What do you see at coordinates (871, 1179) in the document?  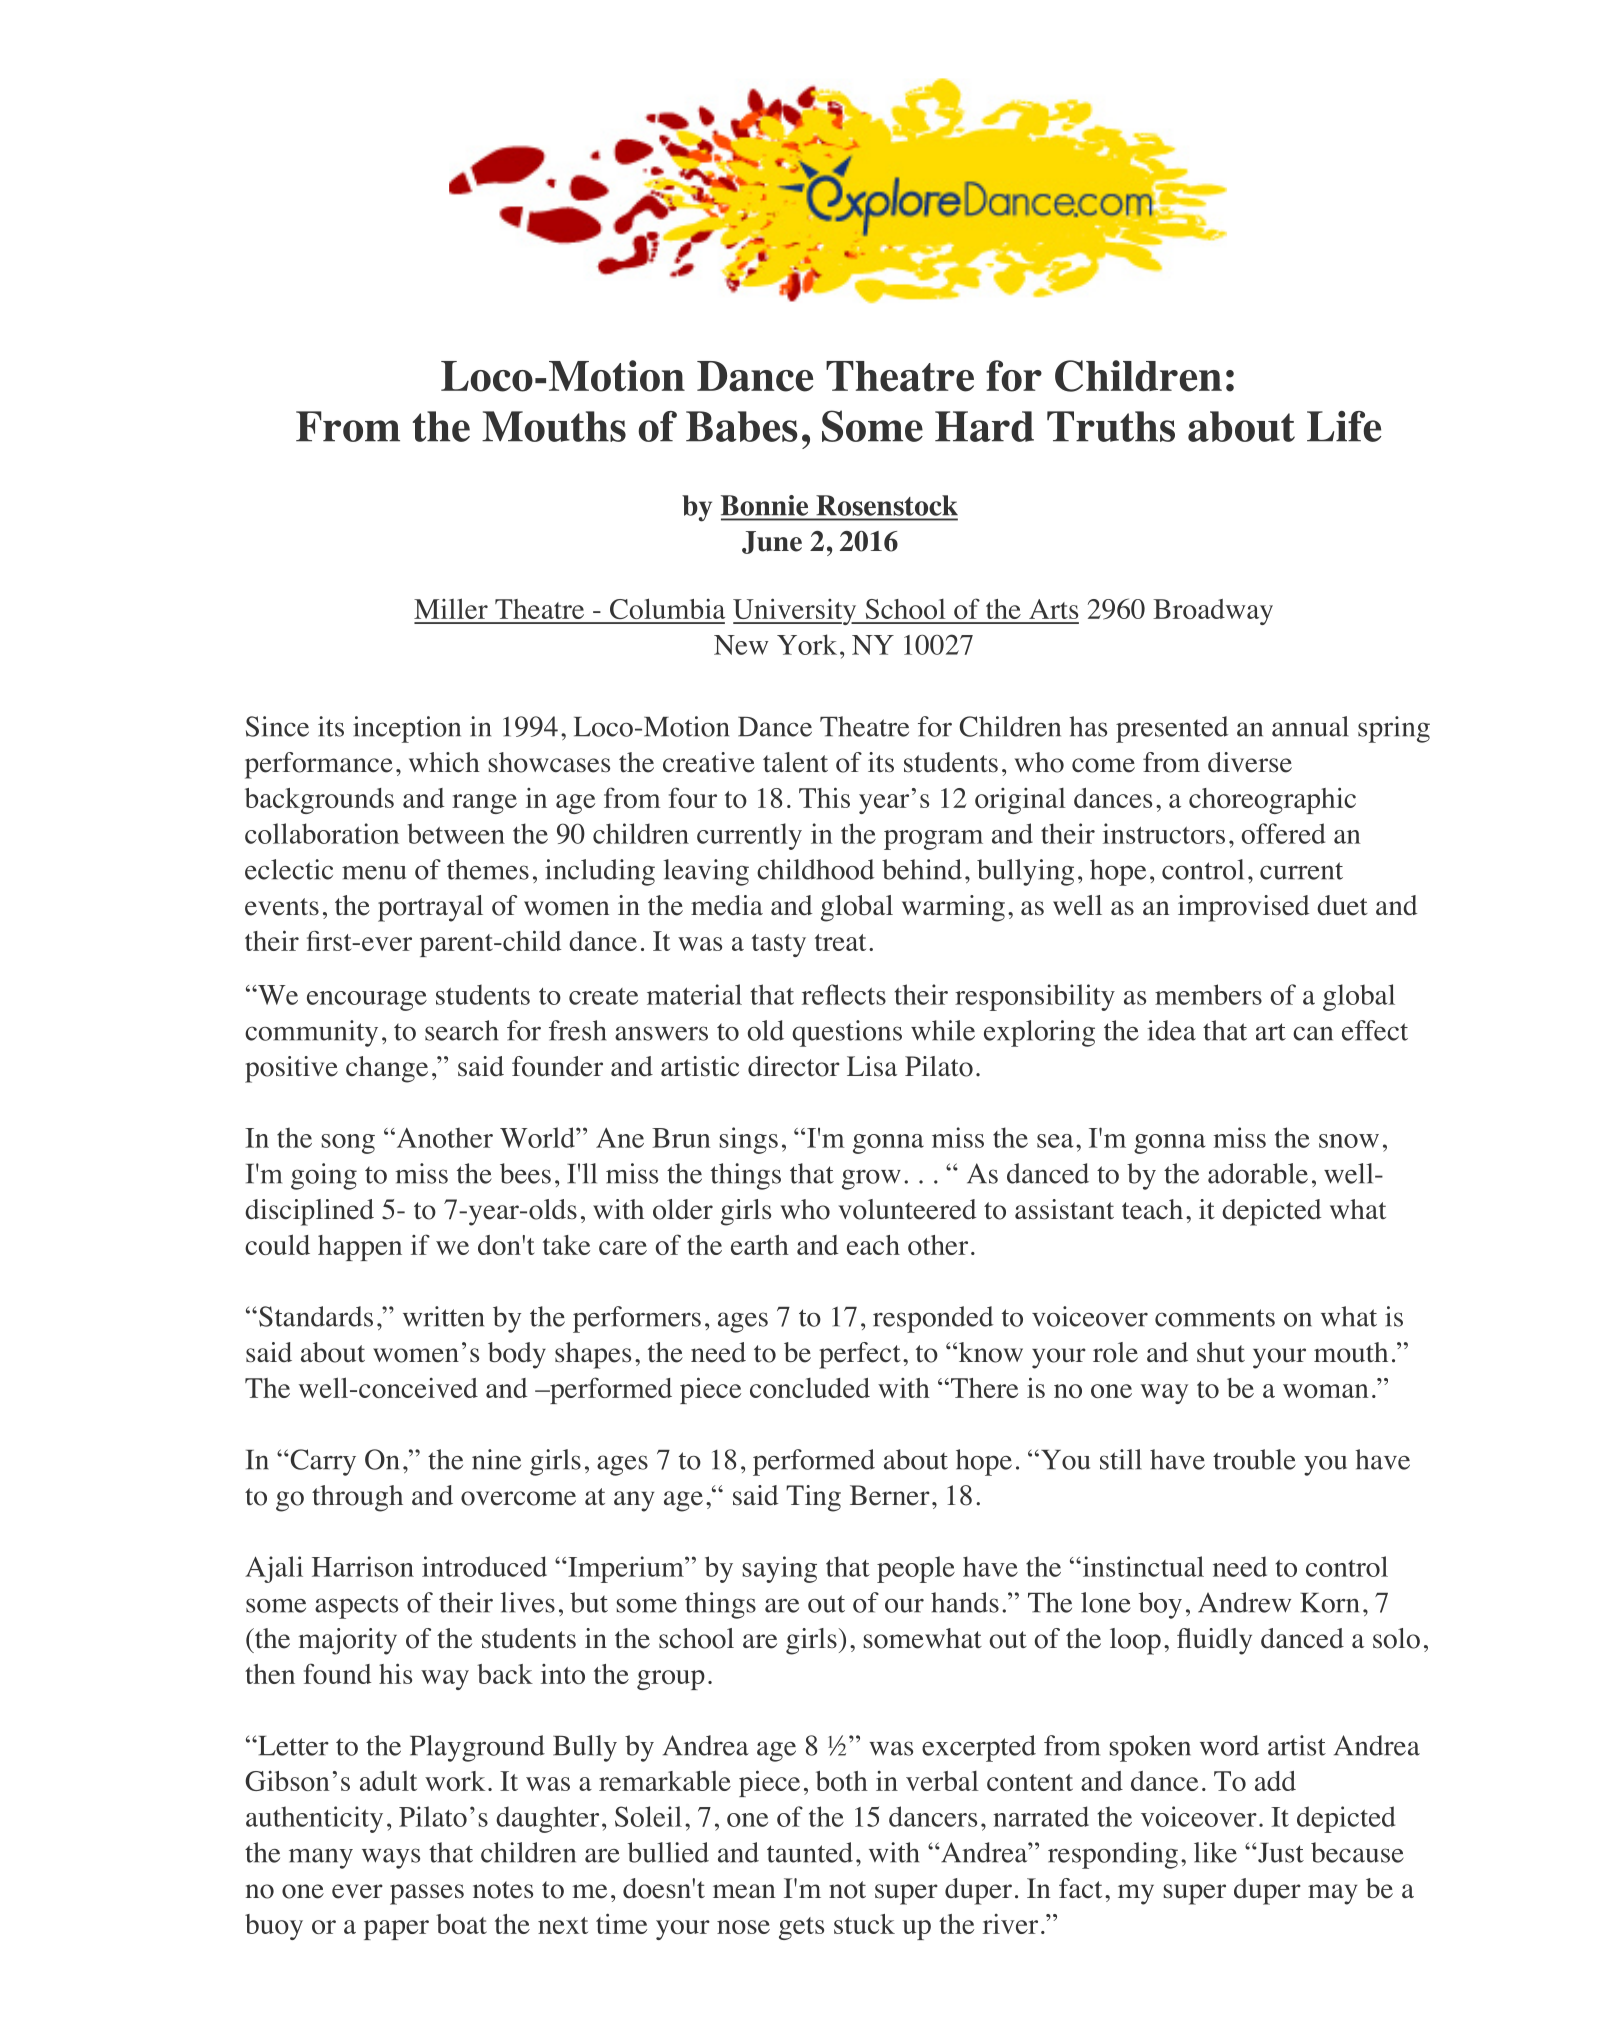 I see `grow` at bounding box center [871, 1179].
